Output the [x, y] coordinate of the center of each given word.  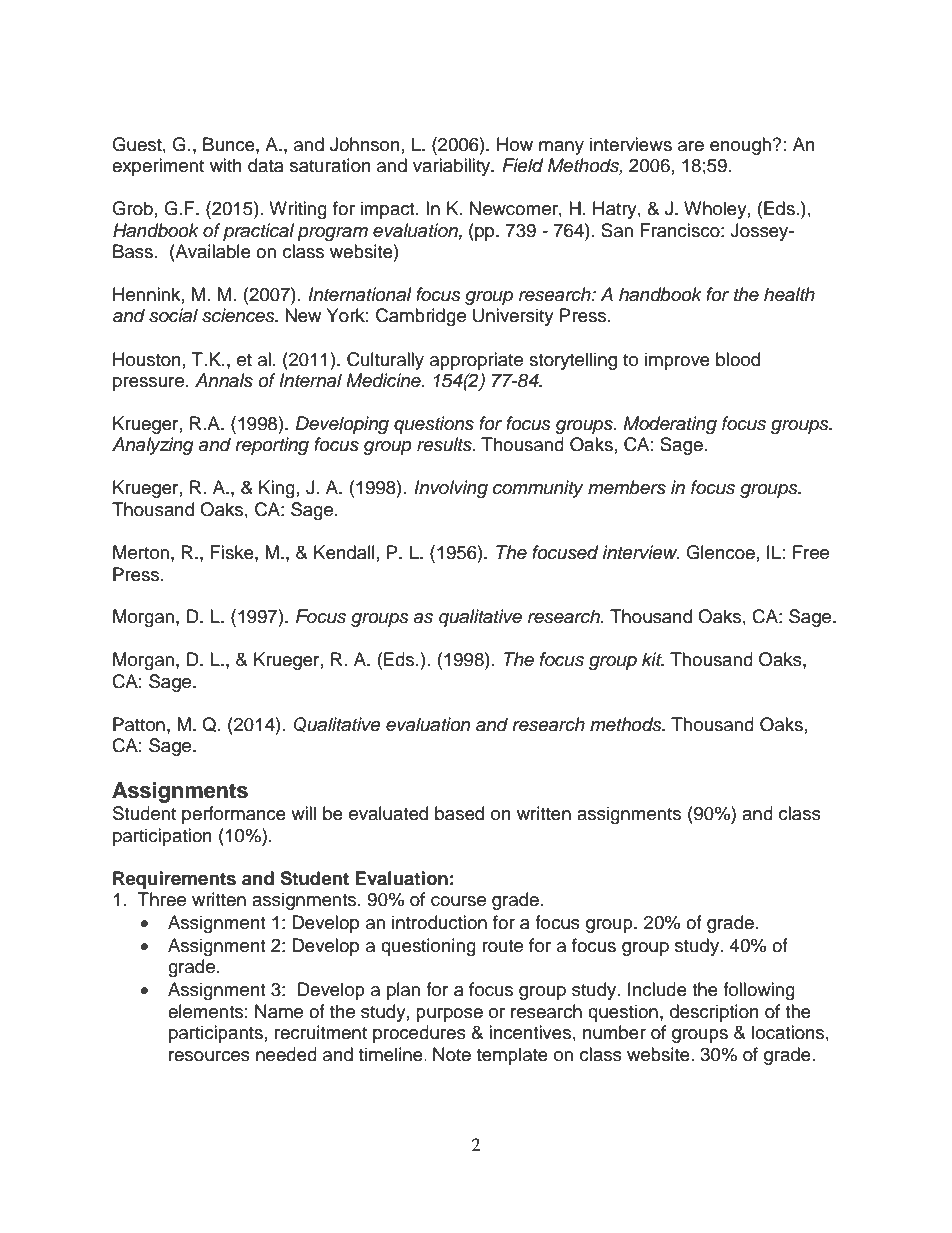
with [226, 165]
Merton [141, 552]
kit [653, 659]
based [459, 813]
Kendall [344, 552]
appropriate [476, 361]
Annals [224, 380]
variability [453, 167]
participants [216, 1034]
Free [811, 552]
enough [741, 146]
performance [234, 815]
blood [738, 359]
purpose [449, 1015]
